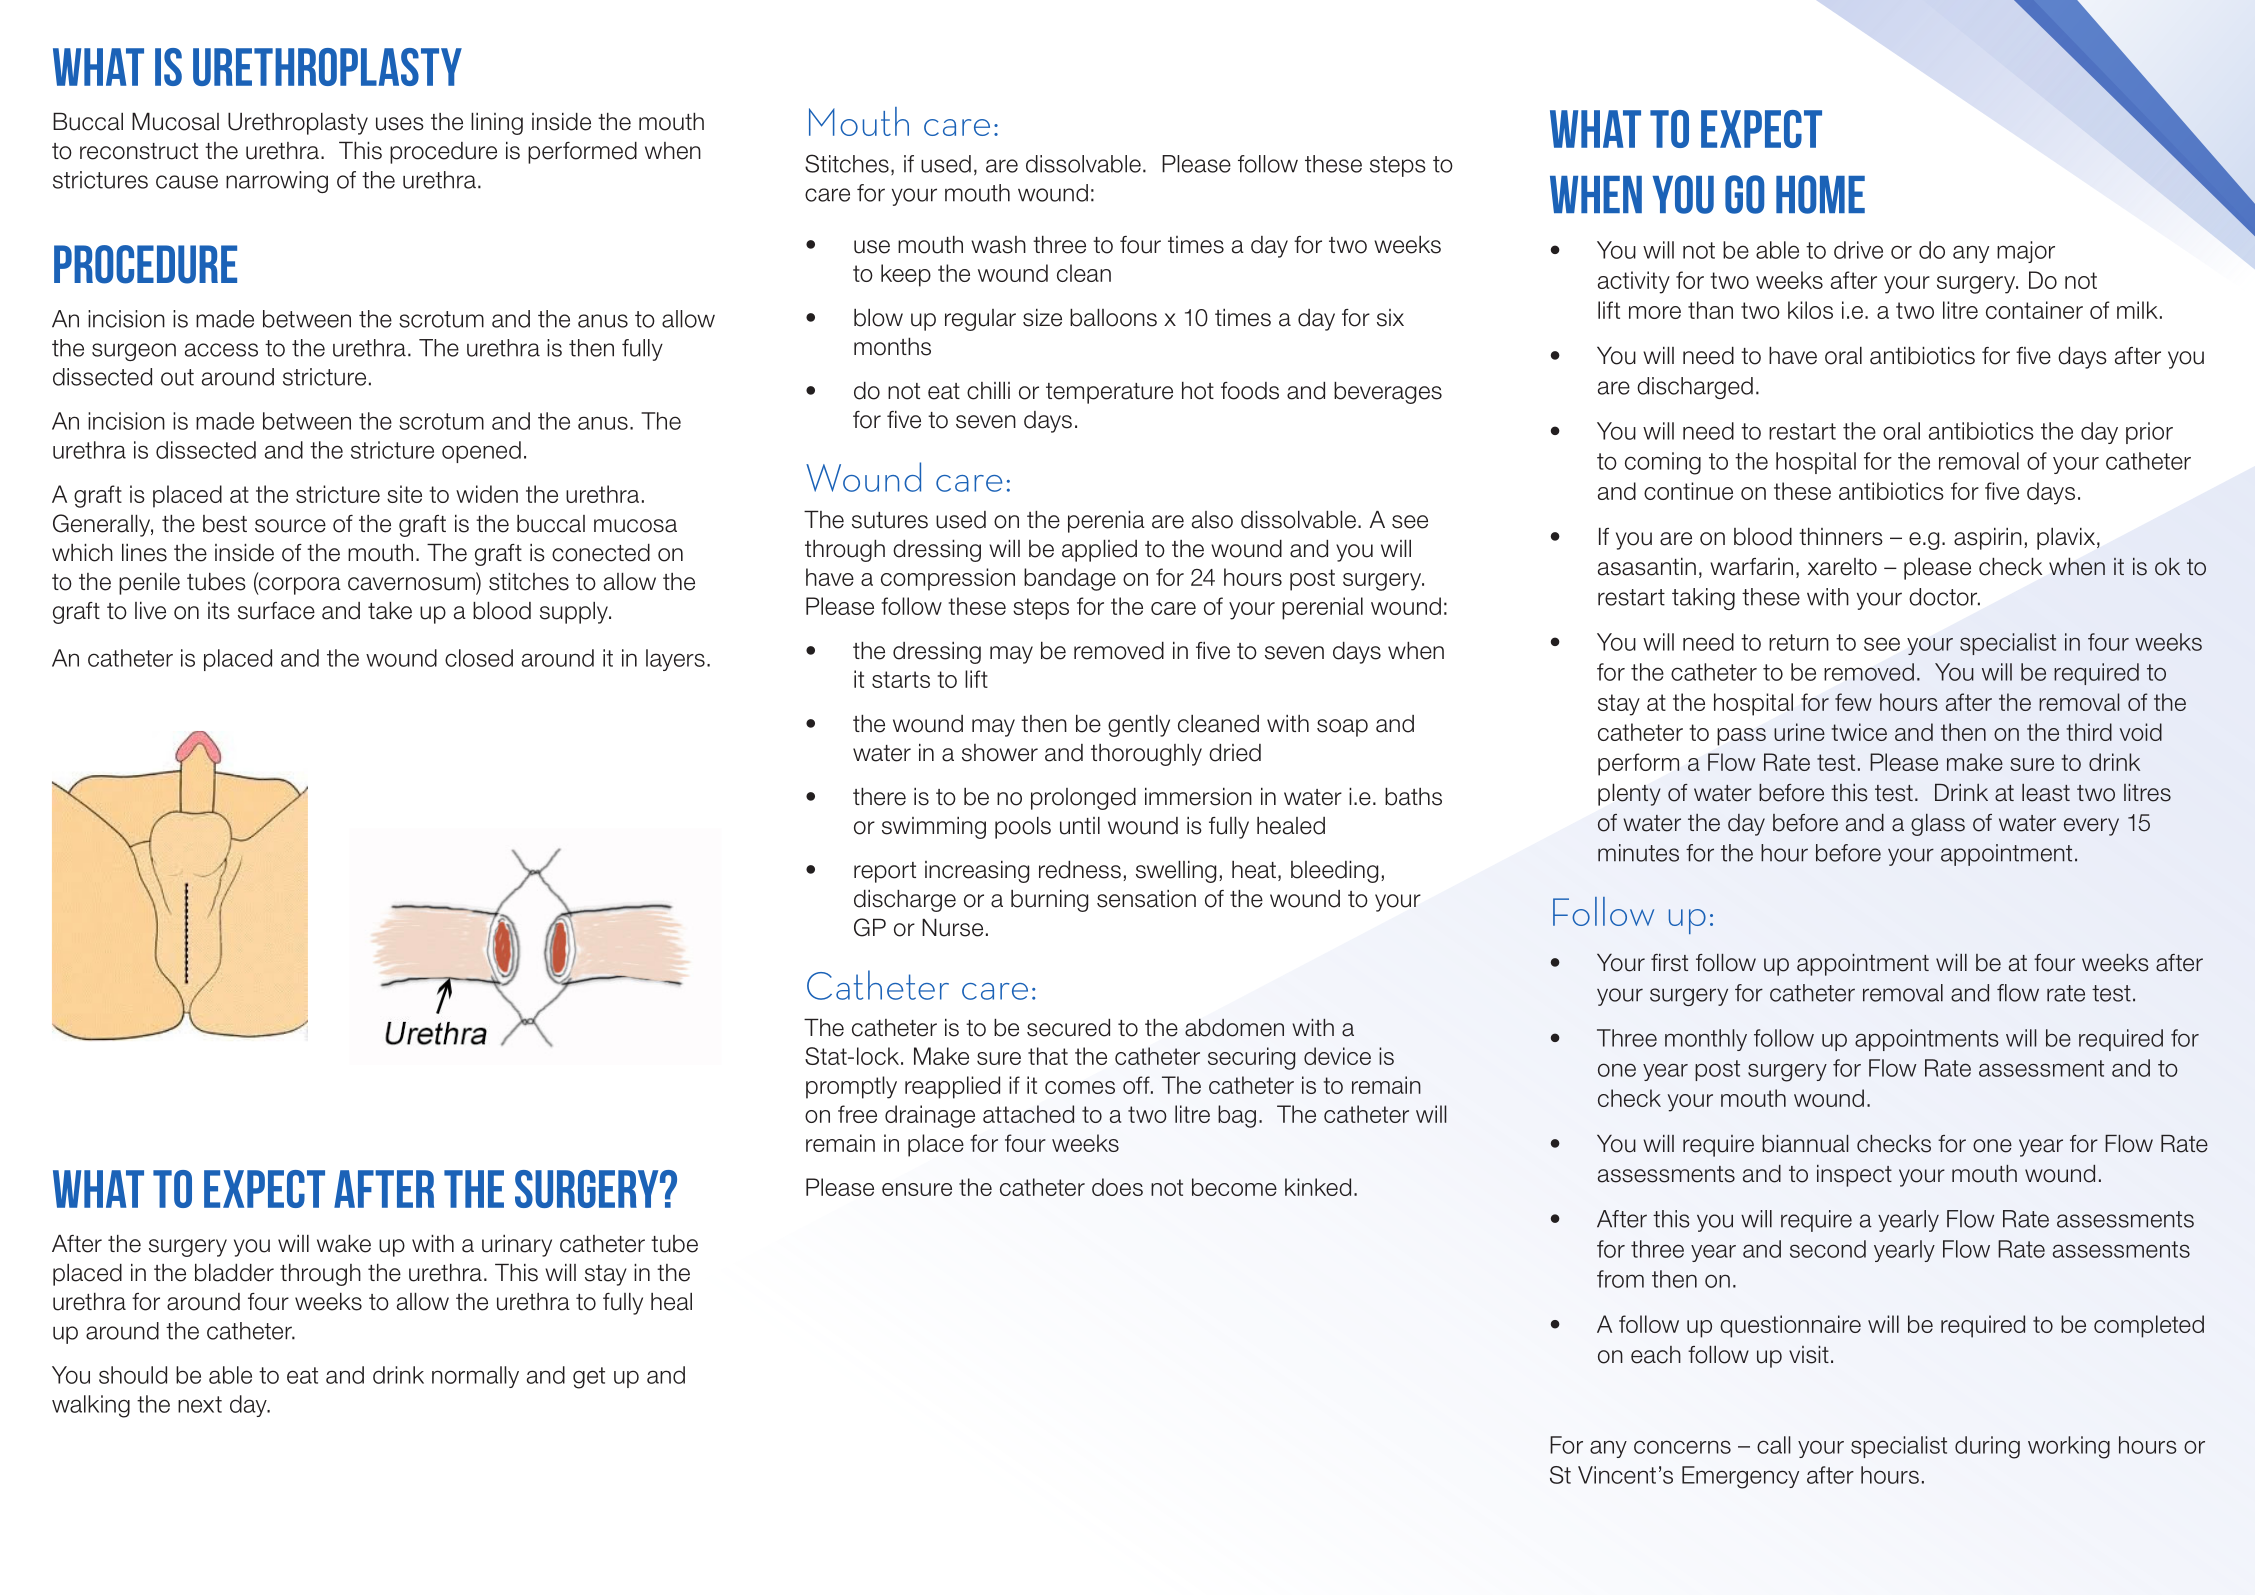 Image resolution: width=2255 pixels, height=1595 pixels. I want to click on next, so click(200, 1404).
